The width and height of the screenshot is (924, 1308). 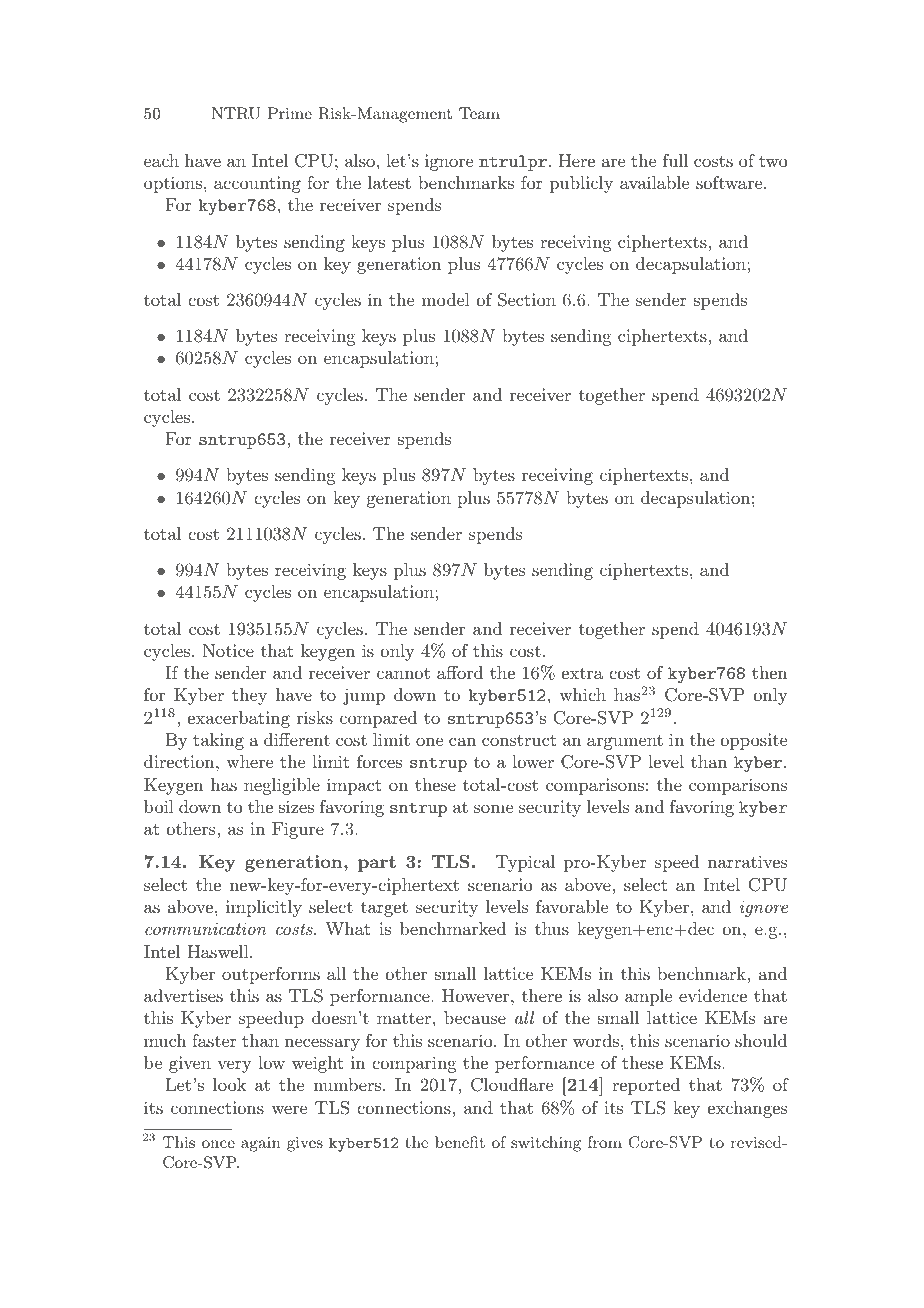 I want to click on benefit, so click(x=460, y=1142).
